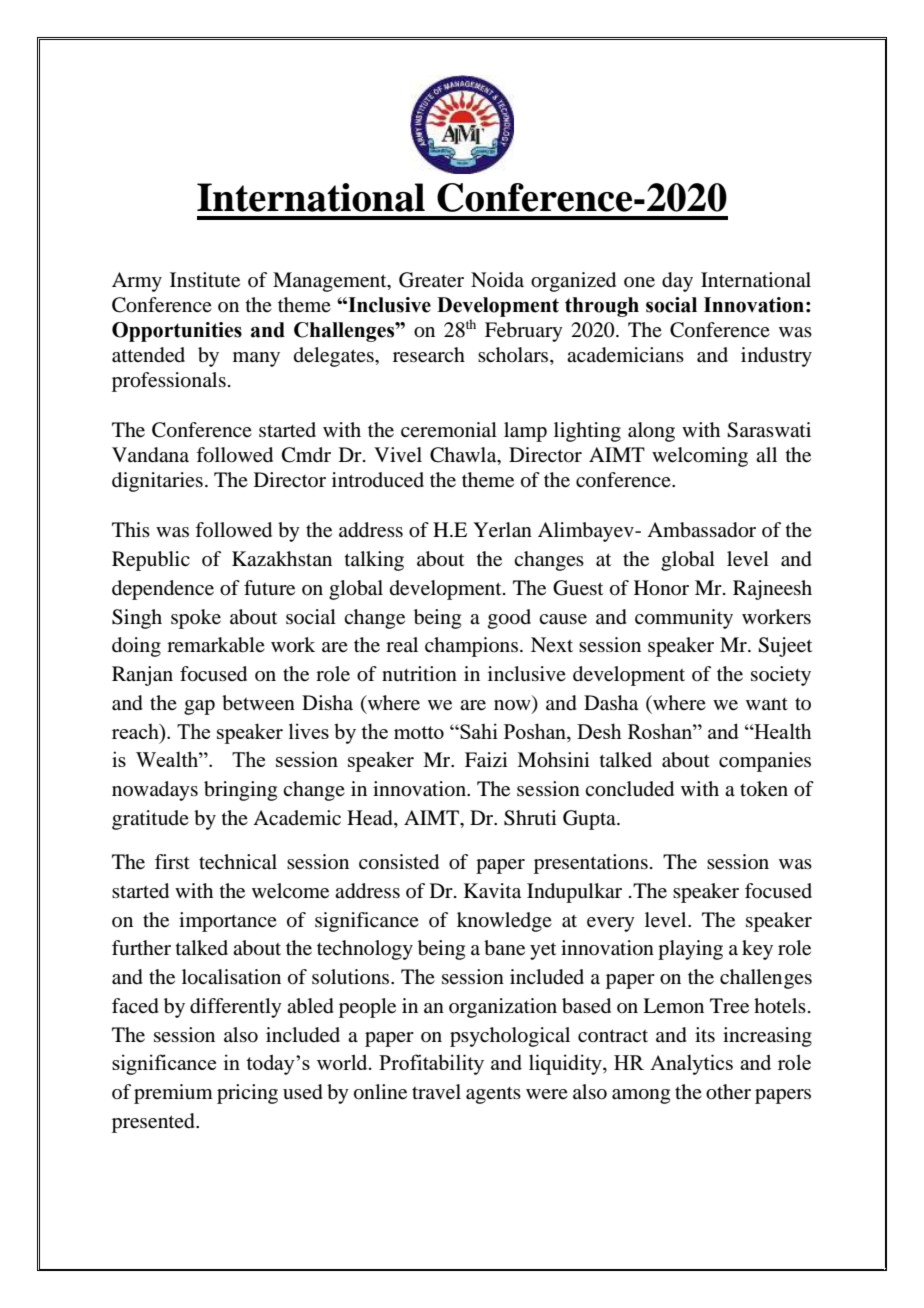 The width and height of the screenshot is (924, 1308). I want to click on token, so click(764, 789).
